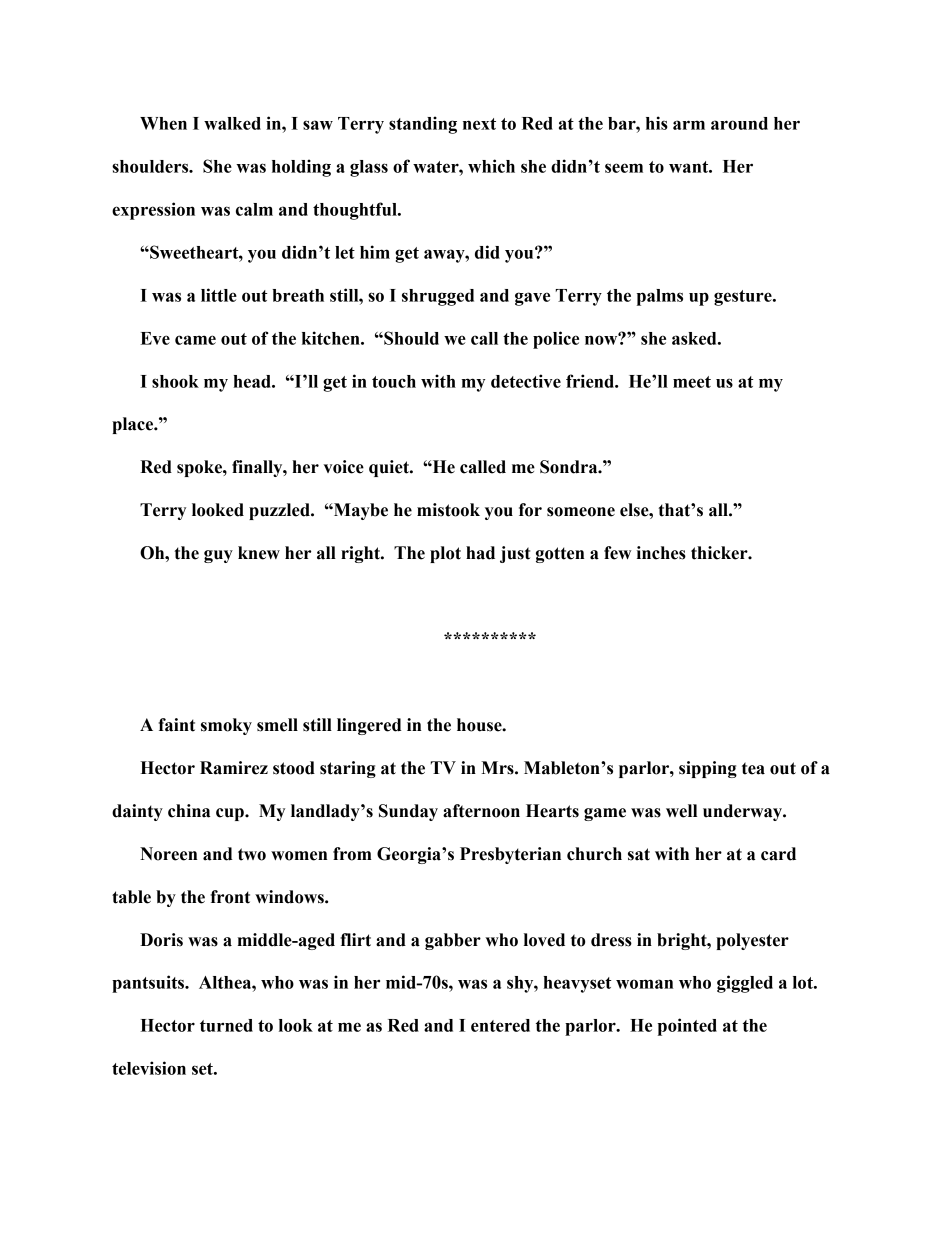  Describe the element at coordinates (661, 553) in the screenshot. I see `inches` at that location.
